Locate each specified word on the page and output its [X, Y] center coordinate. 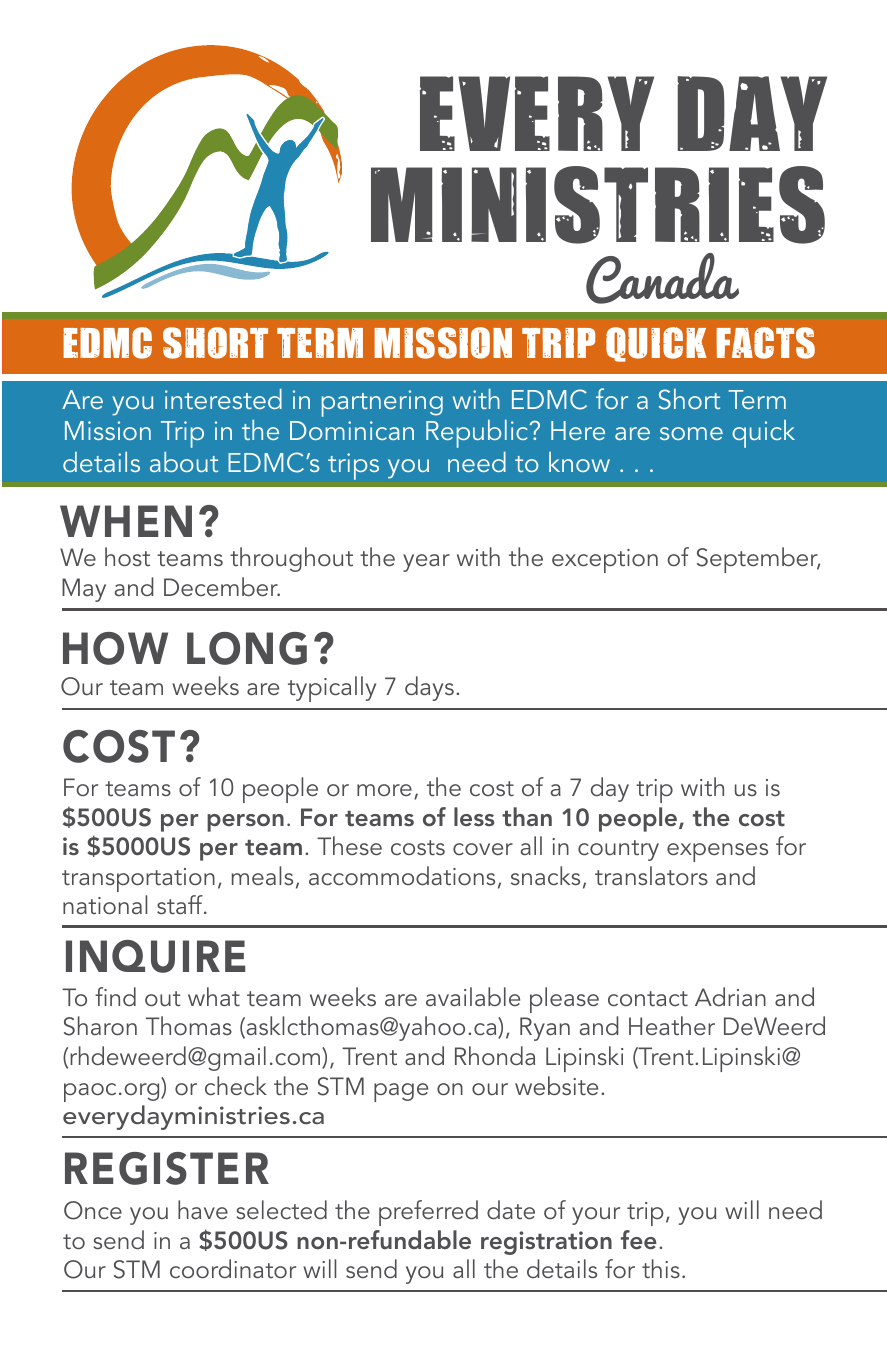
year [426, 563]
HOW [115, 648]
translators [651, 875]
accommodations [402, 875]
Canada [662, 278]
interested [223, 399]
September [758, 560]
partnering [382, 403]
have [203, 1209]
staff [181, 904]
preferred [428, 1213]
